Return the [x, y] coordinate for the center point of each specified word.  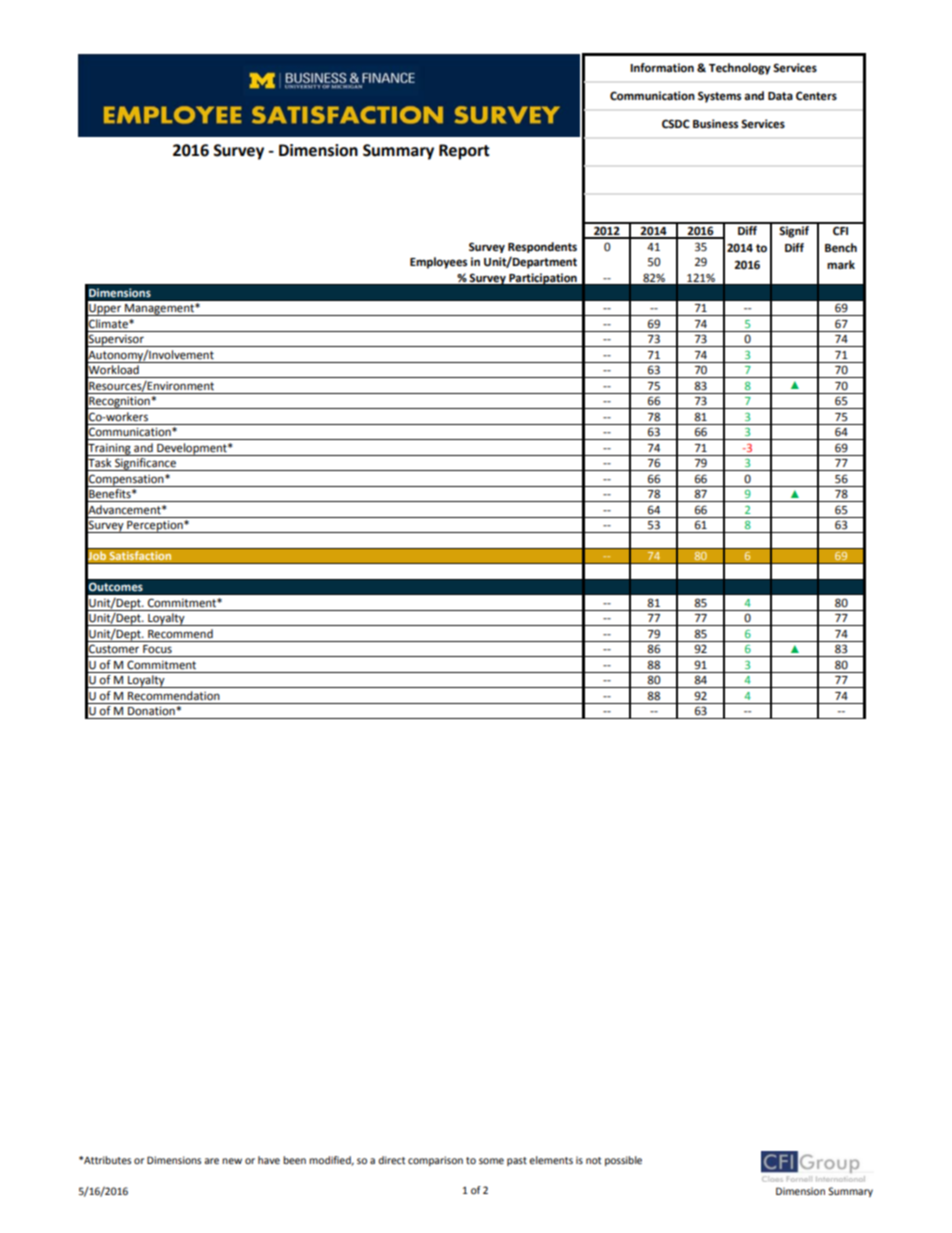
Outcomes [115, 587]
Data [780, 96]
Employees [438, 263]
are [211, 1161]
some [491, 1161]
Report [464, 152]
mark [841, 264]
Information [662, 68]
